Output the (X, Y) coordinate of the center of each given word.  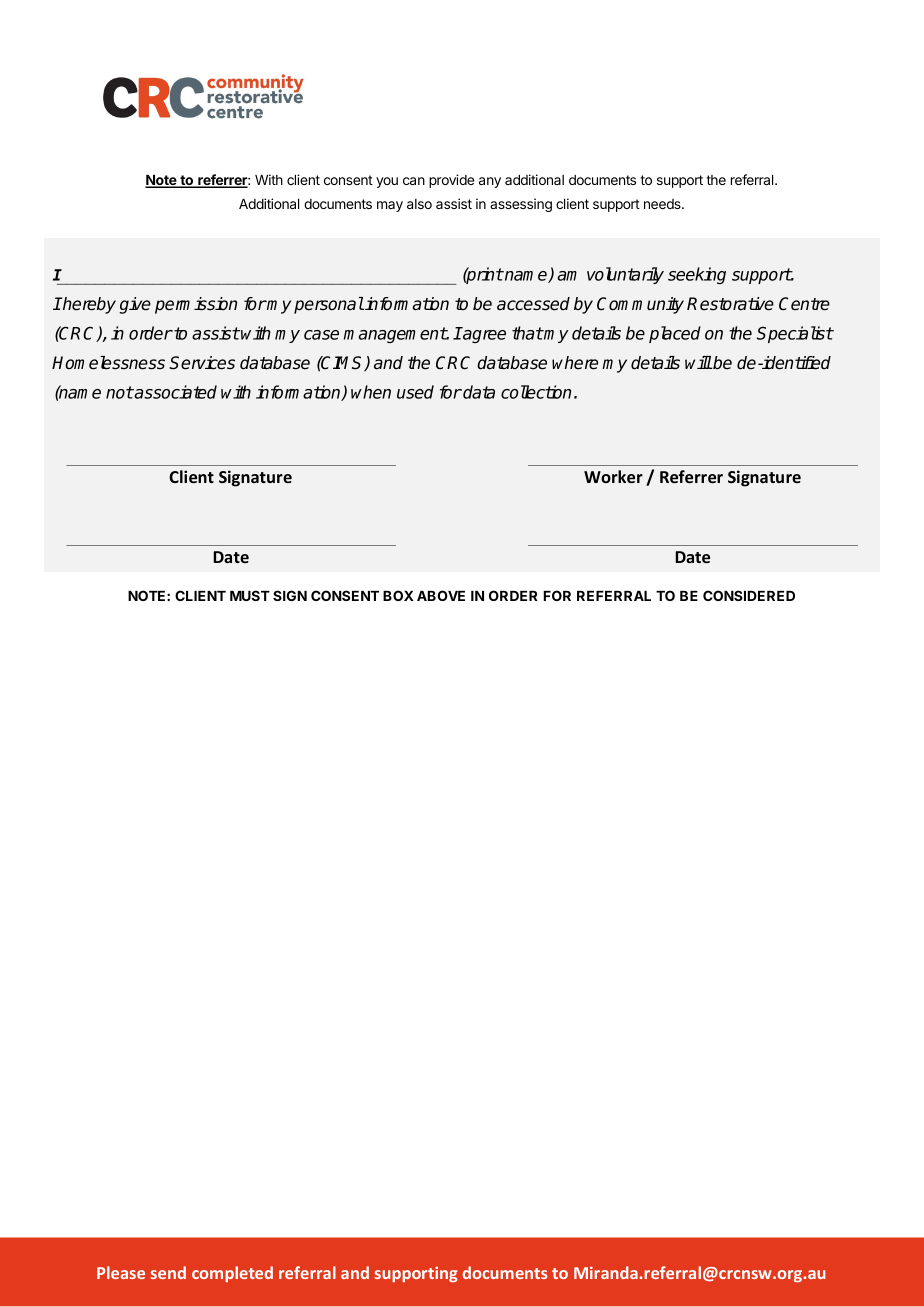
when (371, 392)
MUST (250, 595)
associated (175, 392)
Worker (613, 476)
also (419, 204)
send (168, 1272)
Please (121, 1272)
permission (196, 305)
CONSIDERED (749, 595)
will (698, 362)
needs (663, 204)
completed (232, 1274)
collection (536, 392)
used (415, 392)
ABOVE (441, 595)
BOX (398, 595)
